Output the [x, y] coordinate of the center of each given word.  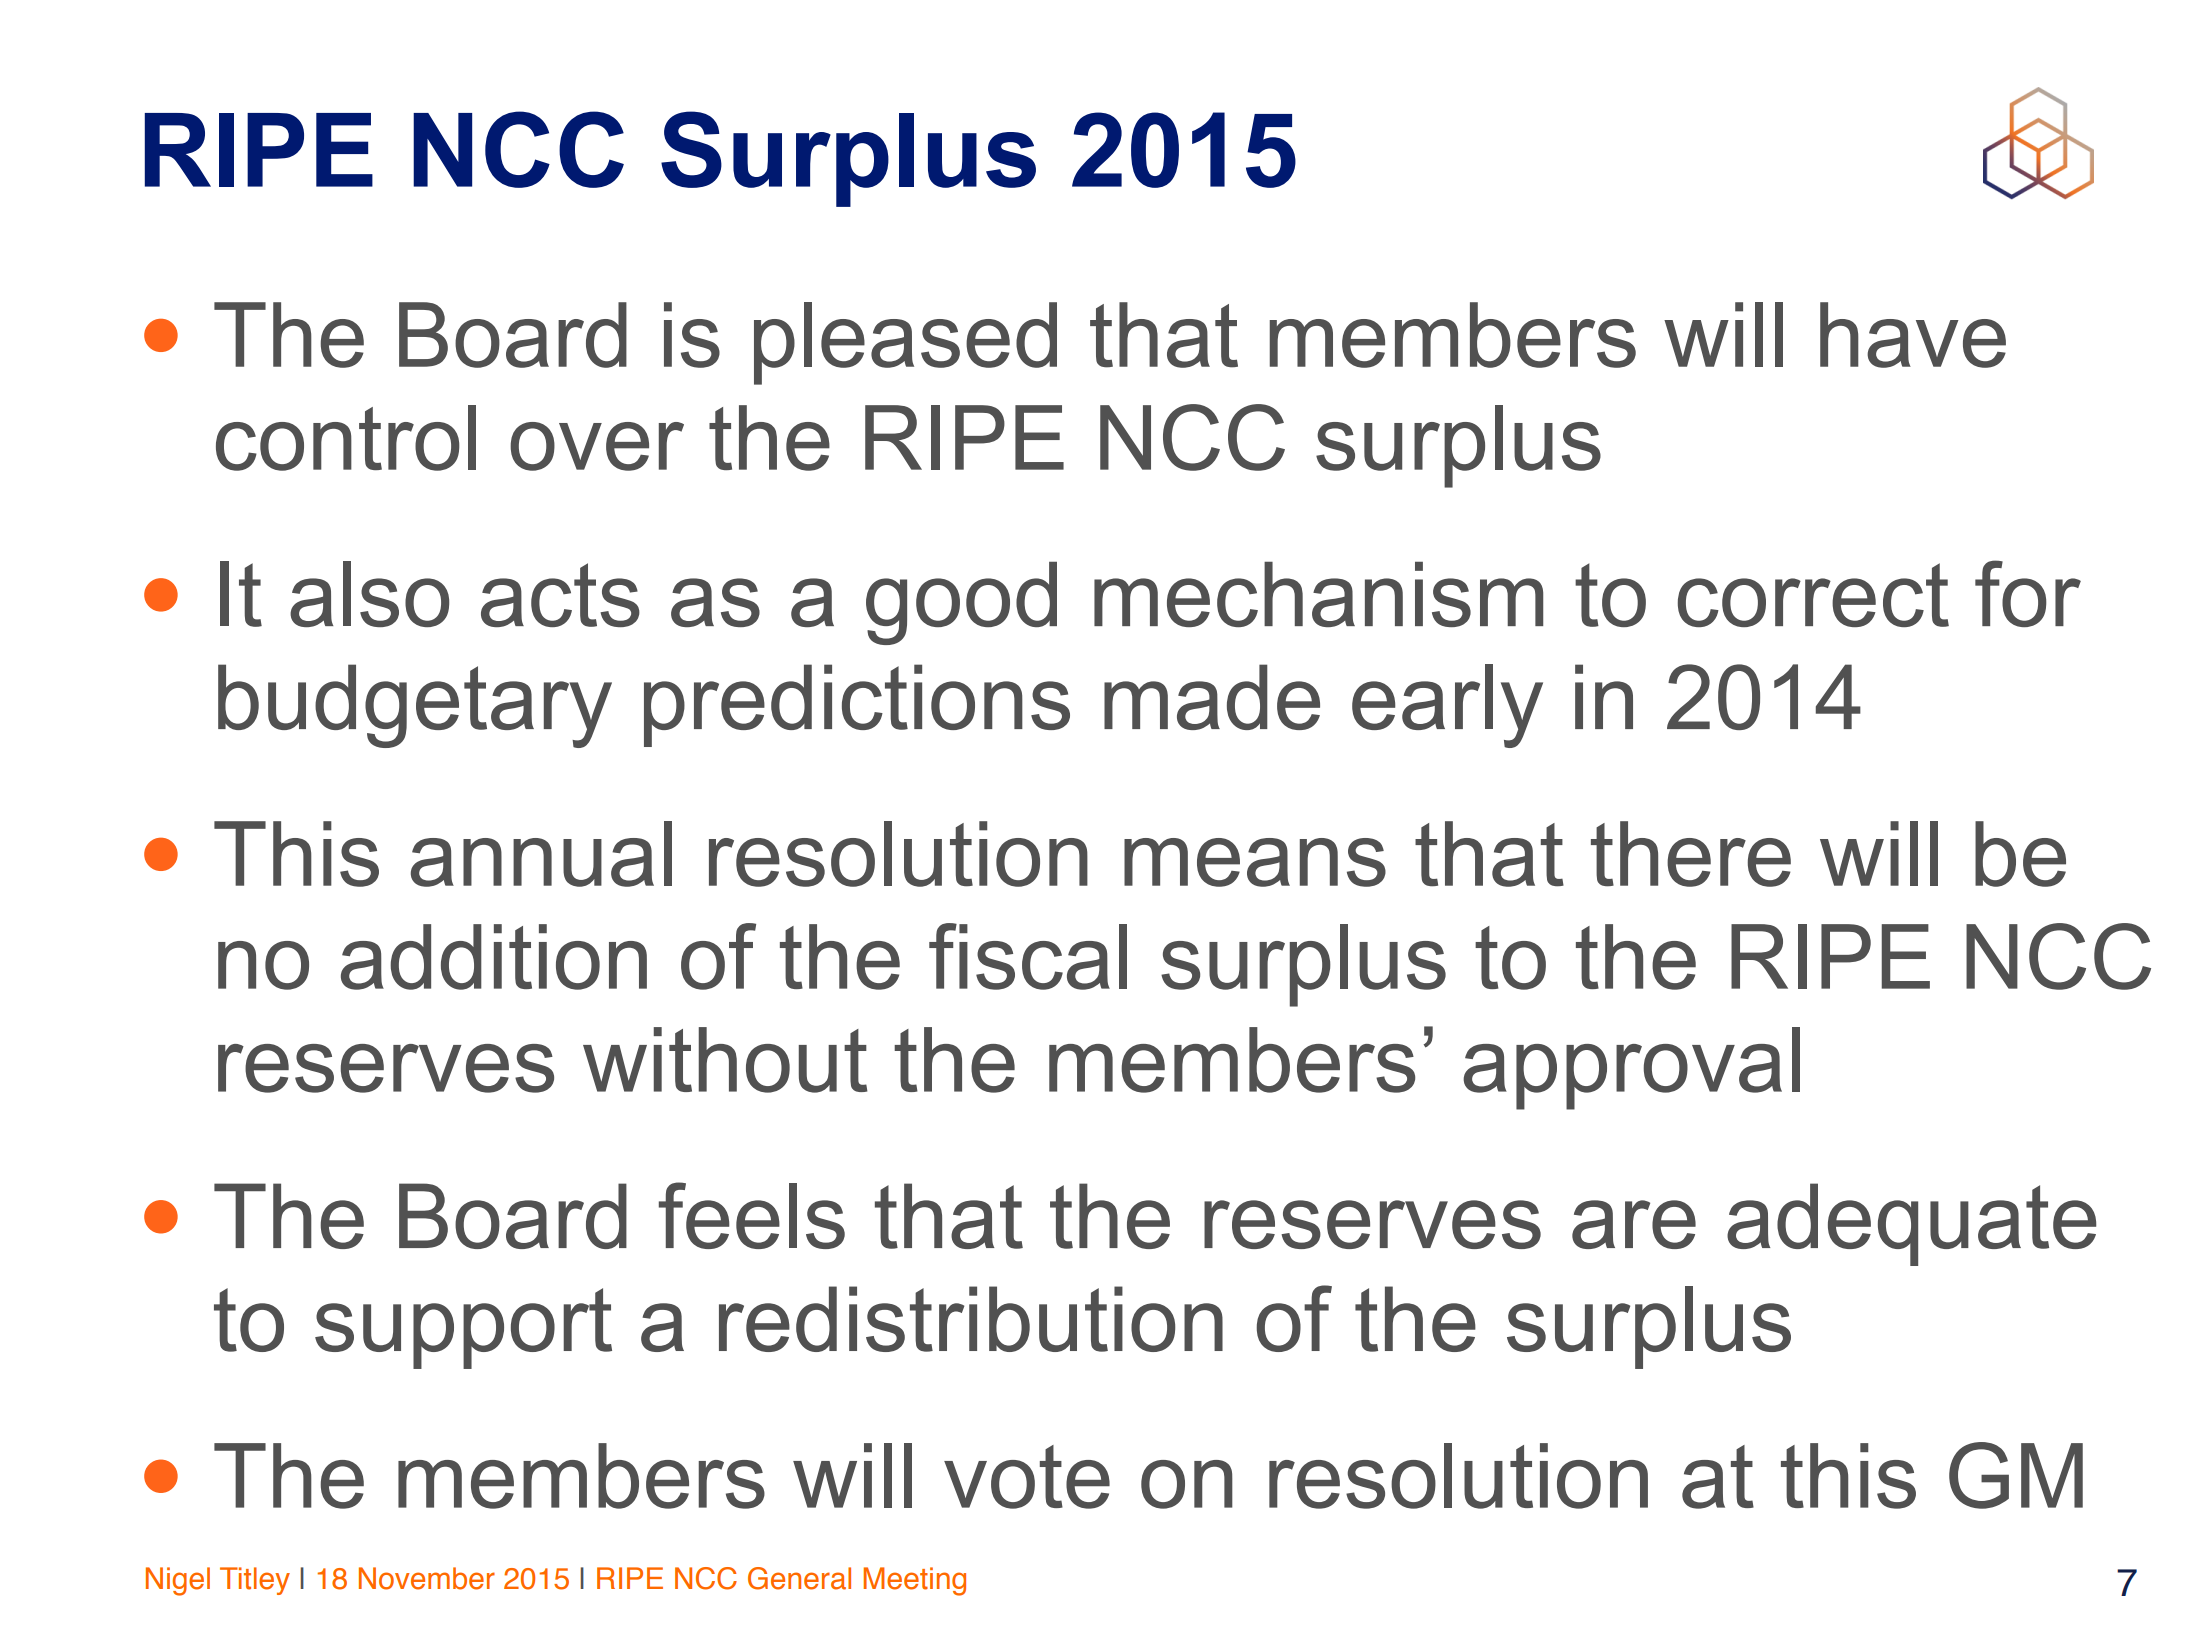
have [1913, 335]
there [1691, 854]
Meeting [914, 1581]
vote [1027, 1477]
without [725, 1060]
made [1212, 697]
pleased [905, 343]
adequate [1911, 1224]
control [346, 438]
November [427, 1578]
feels [752, 1215]
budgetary [415, 706]
